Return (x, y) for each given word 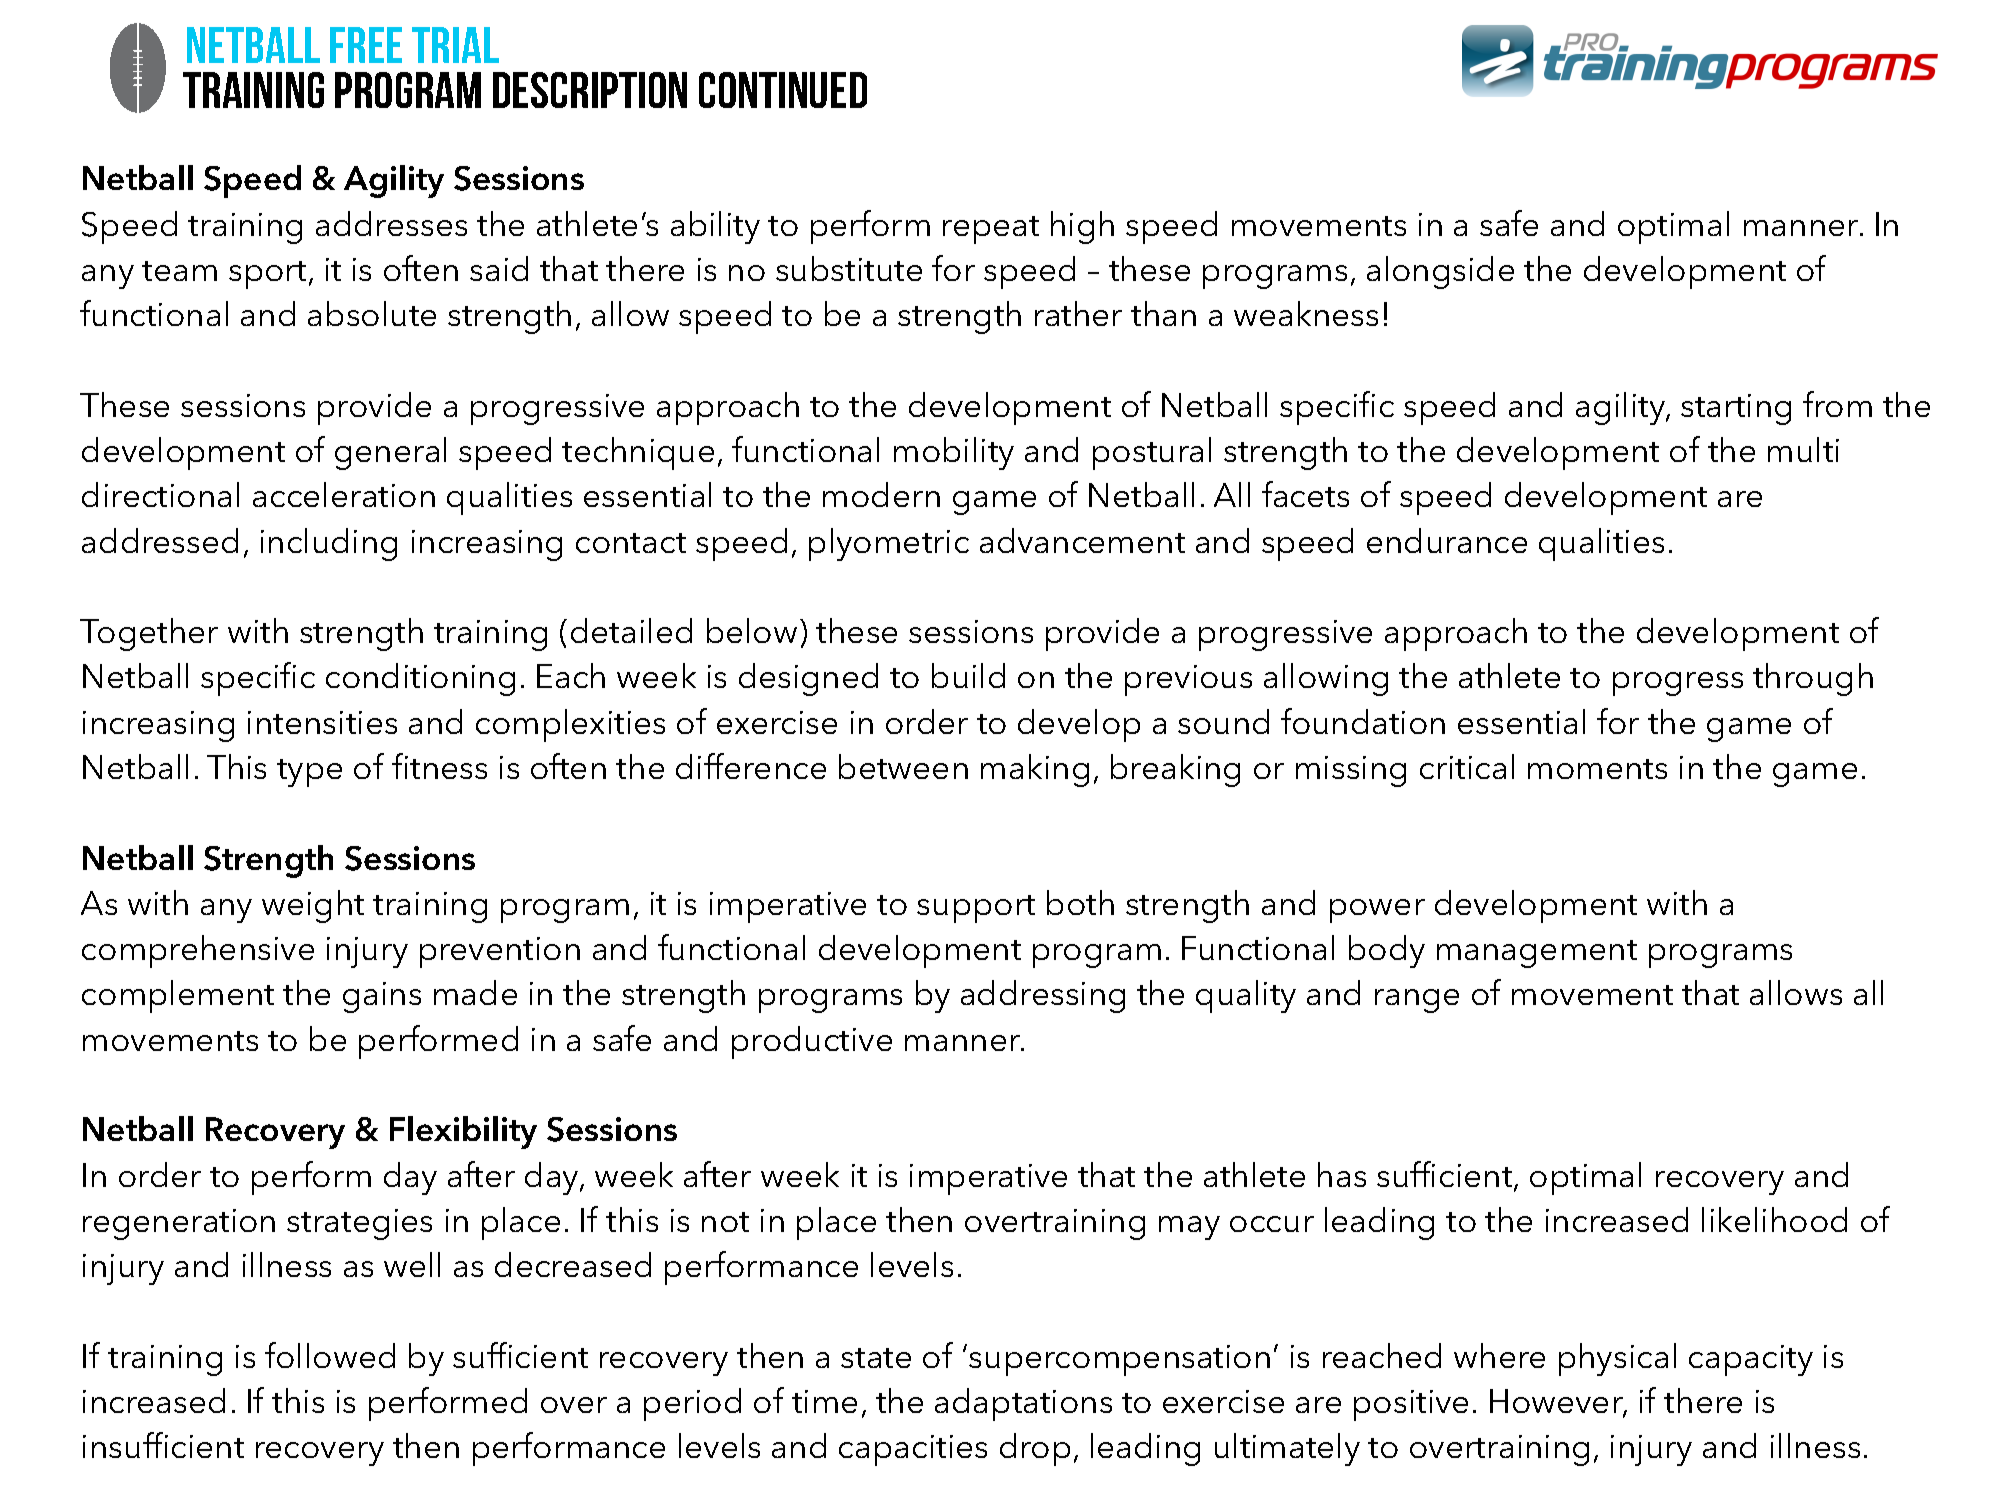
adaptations (1023, 1404)
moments (1597, 769)
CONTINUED (783, 90)
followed (330, 1355)
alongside (1440, 272)
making (1035, 770)
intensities (322, 722)
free (366, 45)
